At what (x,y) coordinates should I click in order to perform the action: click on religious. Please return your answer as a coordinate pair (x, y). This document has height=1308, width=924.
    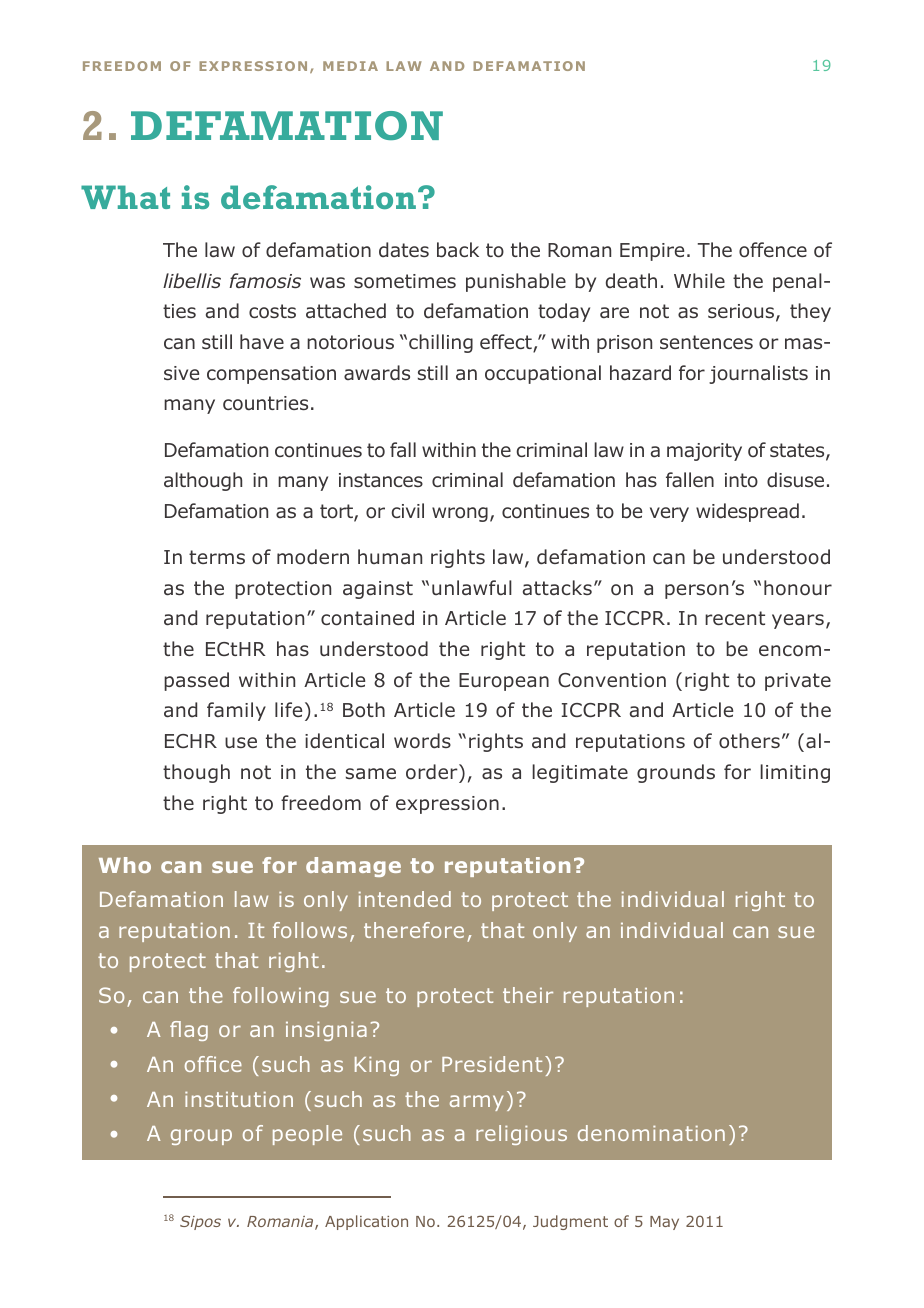
    Looking at the image, I should click on (521, 1135).
